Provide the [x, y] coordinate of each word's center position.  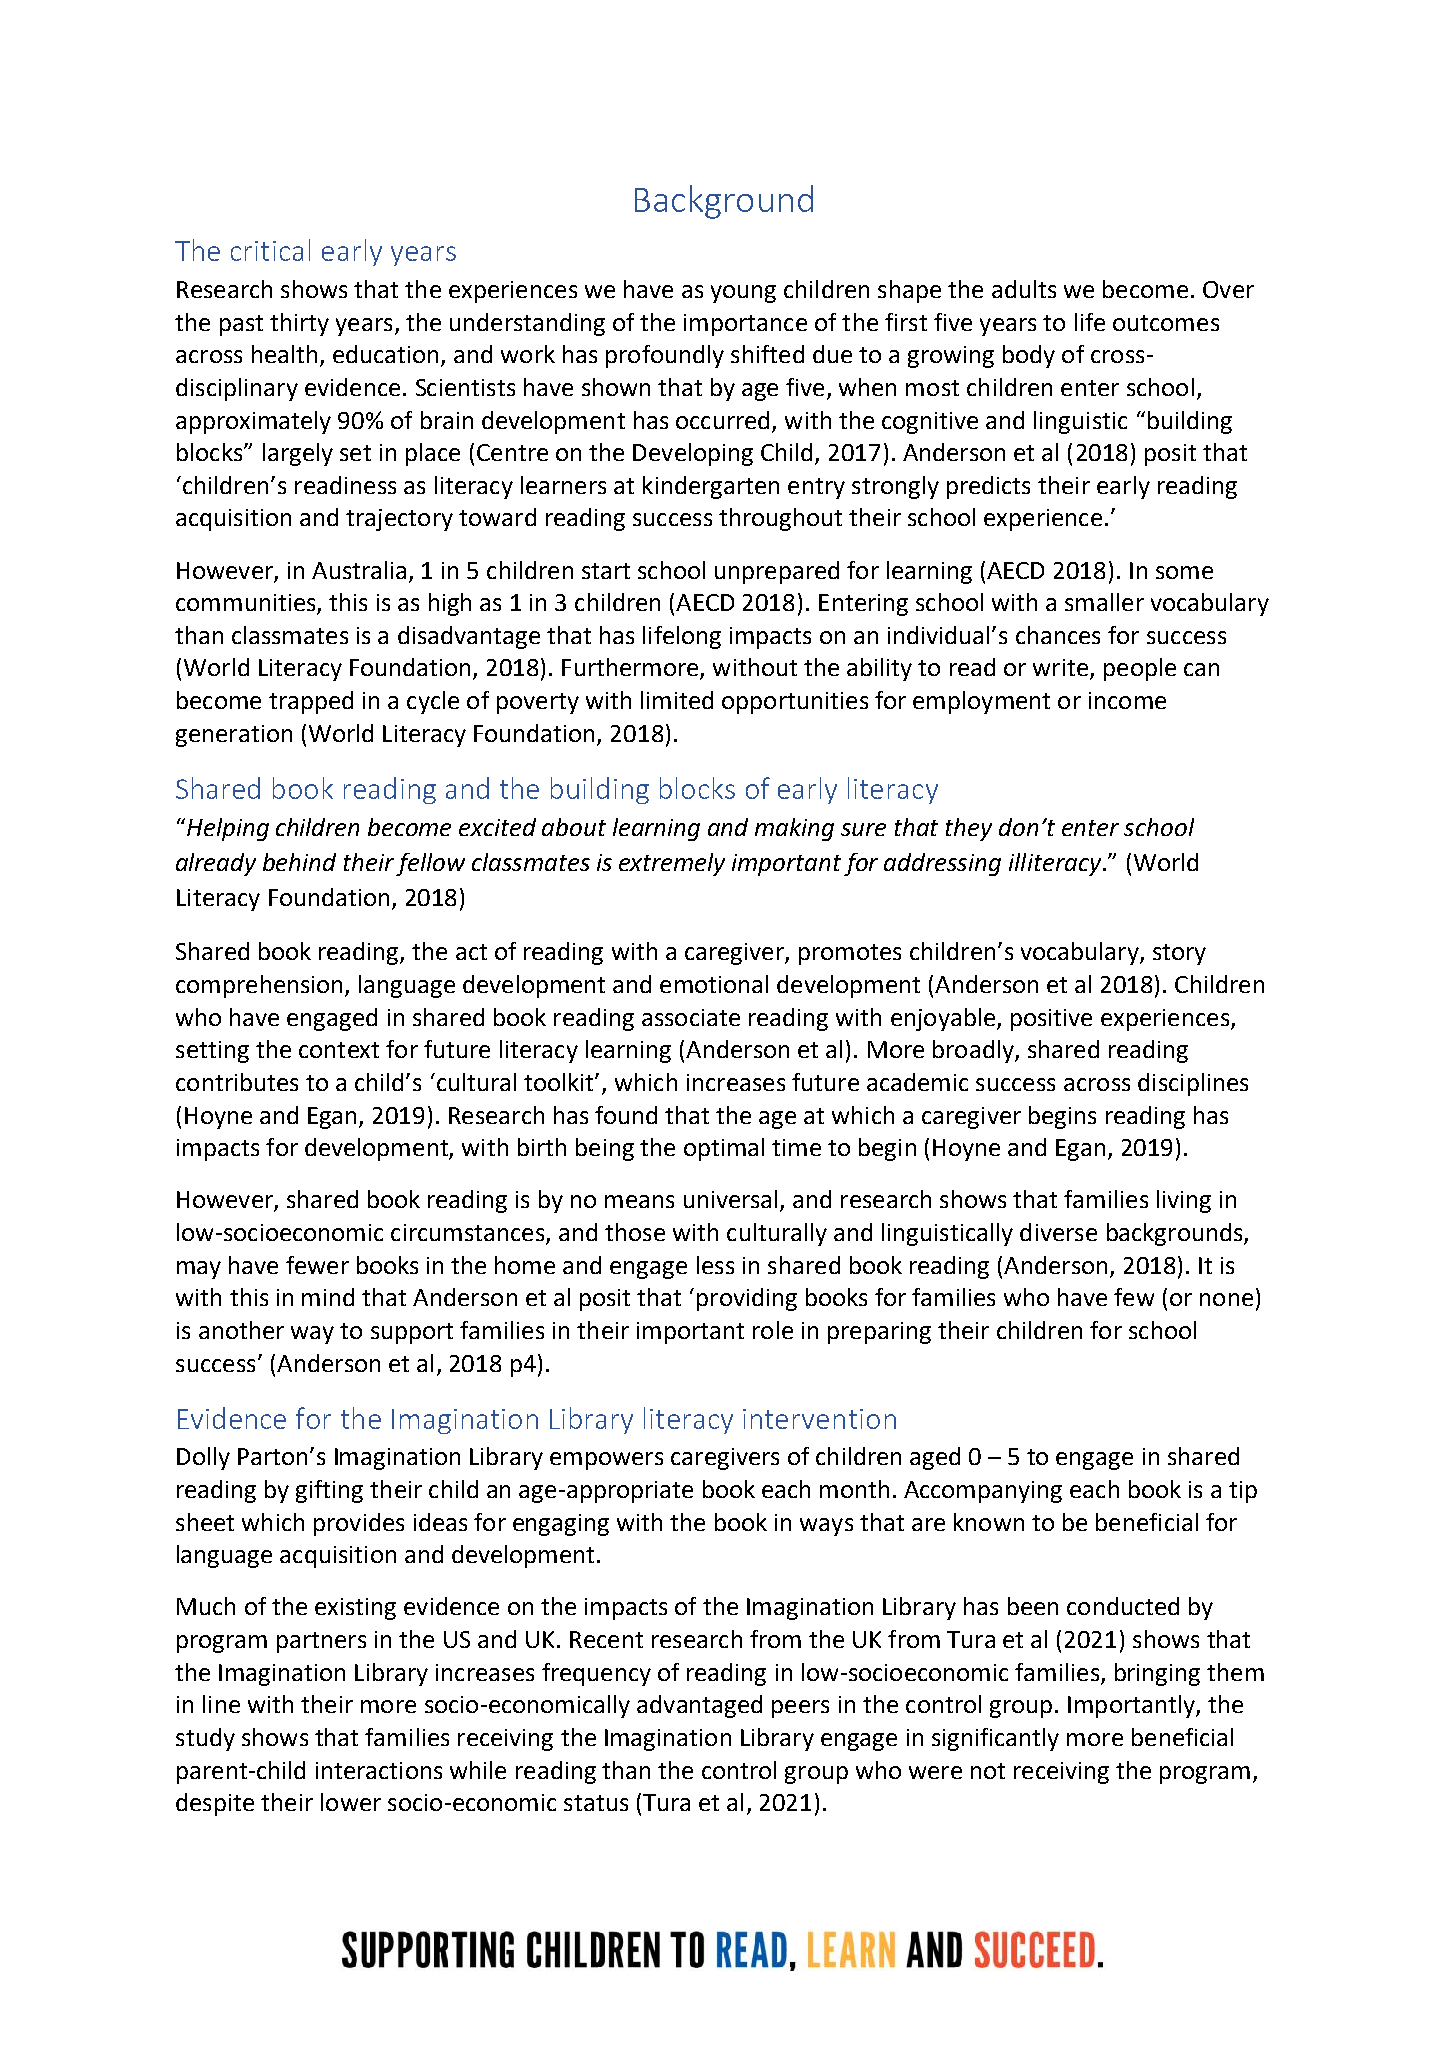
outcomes [1166, 323]
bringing [1157, 1674]
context [339, 1050]
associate [691, 1017]
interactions [379, 1770]
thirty [299, 324]
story [1179, 954]
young [743, 294]
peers [800, 1709]
